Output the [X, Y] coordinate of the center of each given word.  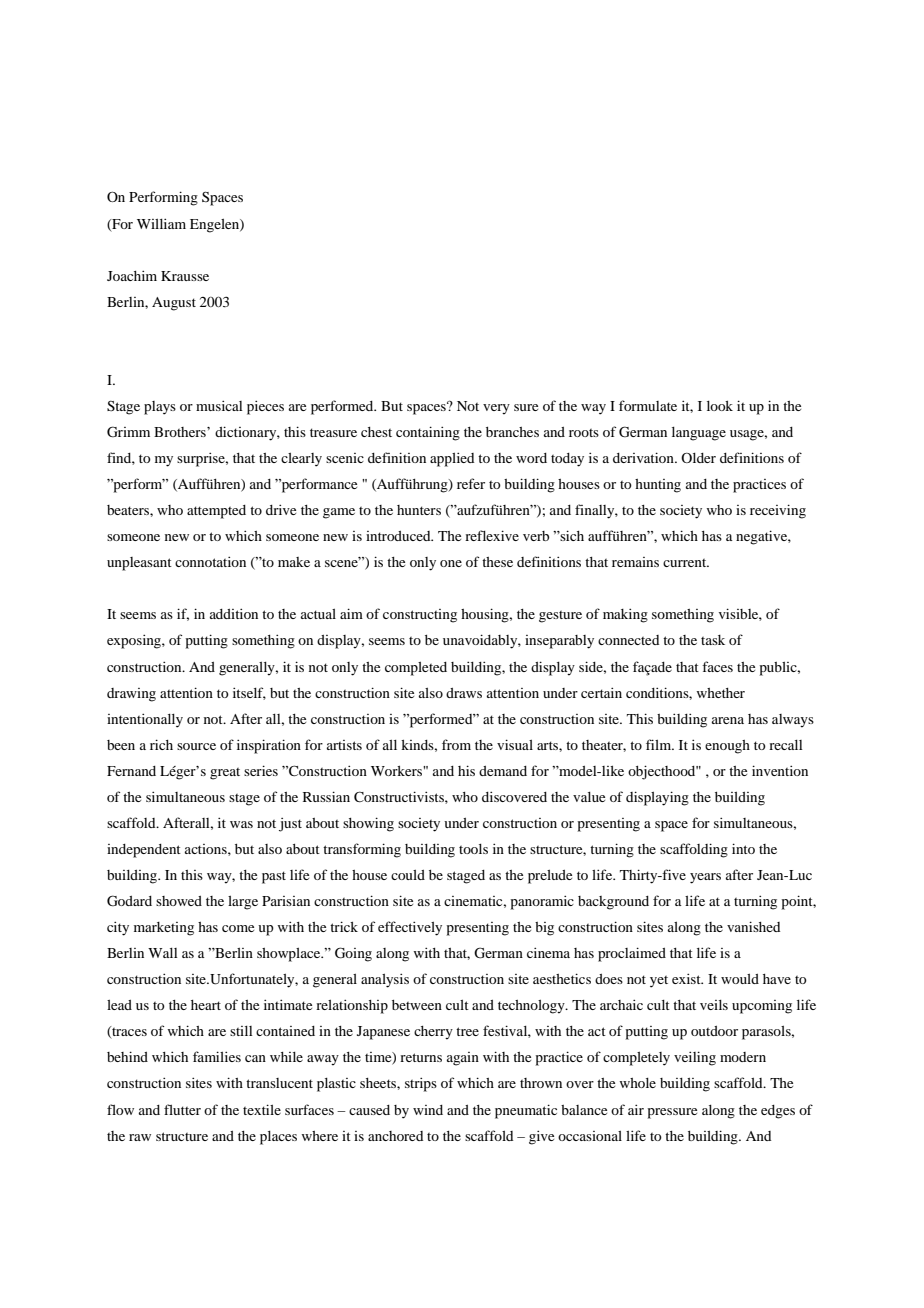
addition [234, 613]
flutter [182, 1109]
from [456, 744]
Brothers [181, 432]
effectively [410, 928]
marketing [164, 929]
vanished [753, 926]
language [699, 434]
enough [727, 747]
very [496, 409]
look [720, 406]
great [225, 774]
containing [428, 433]
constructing [420, 616]
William [161, 223]
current [686, 563]
